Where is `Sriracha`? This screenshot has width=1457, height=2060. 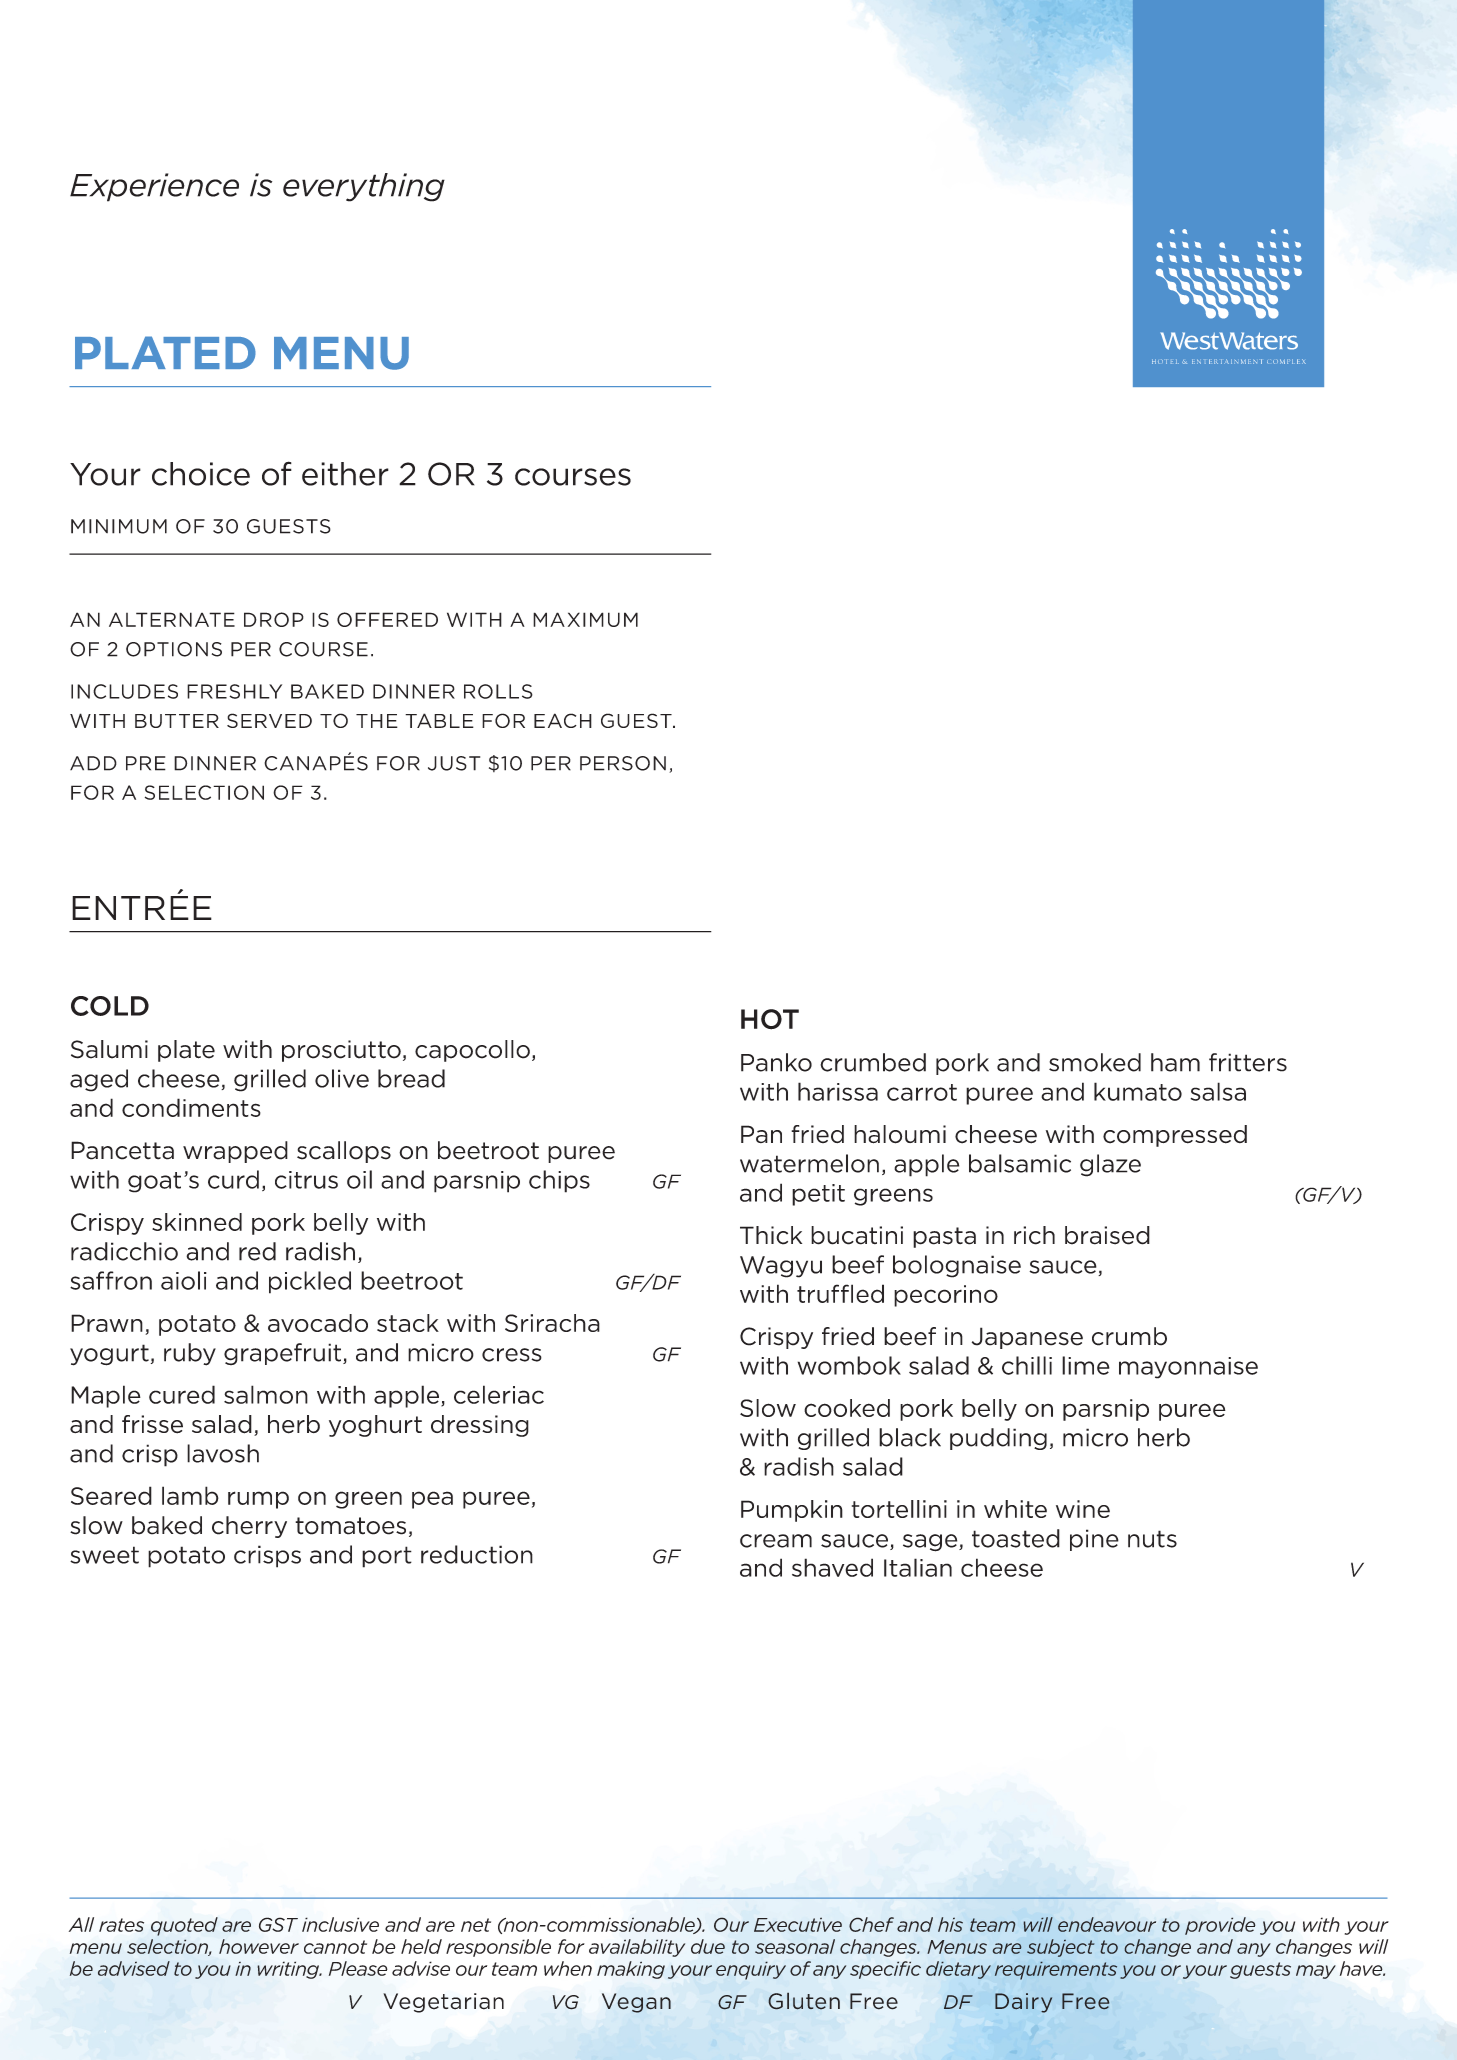 Sriracha is located at coordinates (552, 1323).
